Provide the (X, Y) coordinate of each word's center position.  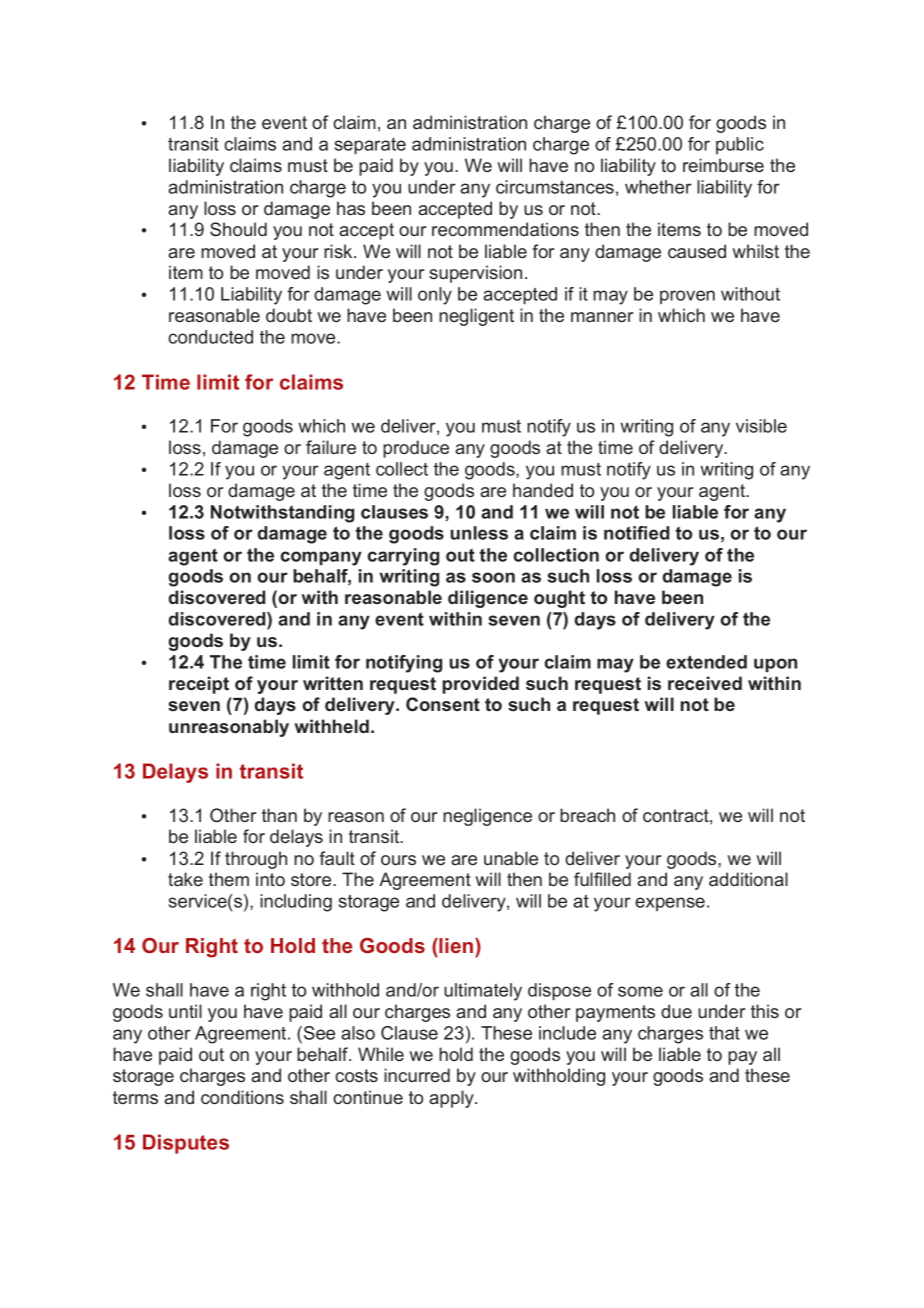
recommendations (505, 229)
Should (238, 229)
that (724, 1033)
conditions (242, 1097)
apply (452, 1099)
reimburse (723, 165)
